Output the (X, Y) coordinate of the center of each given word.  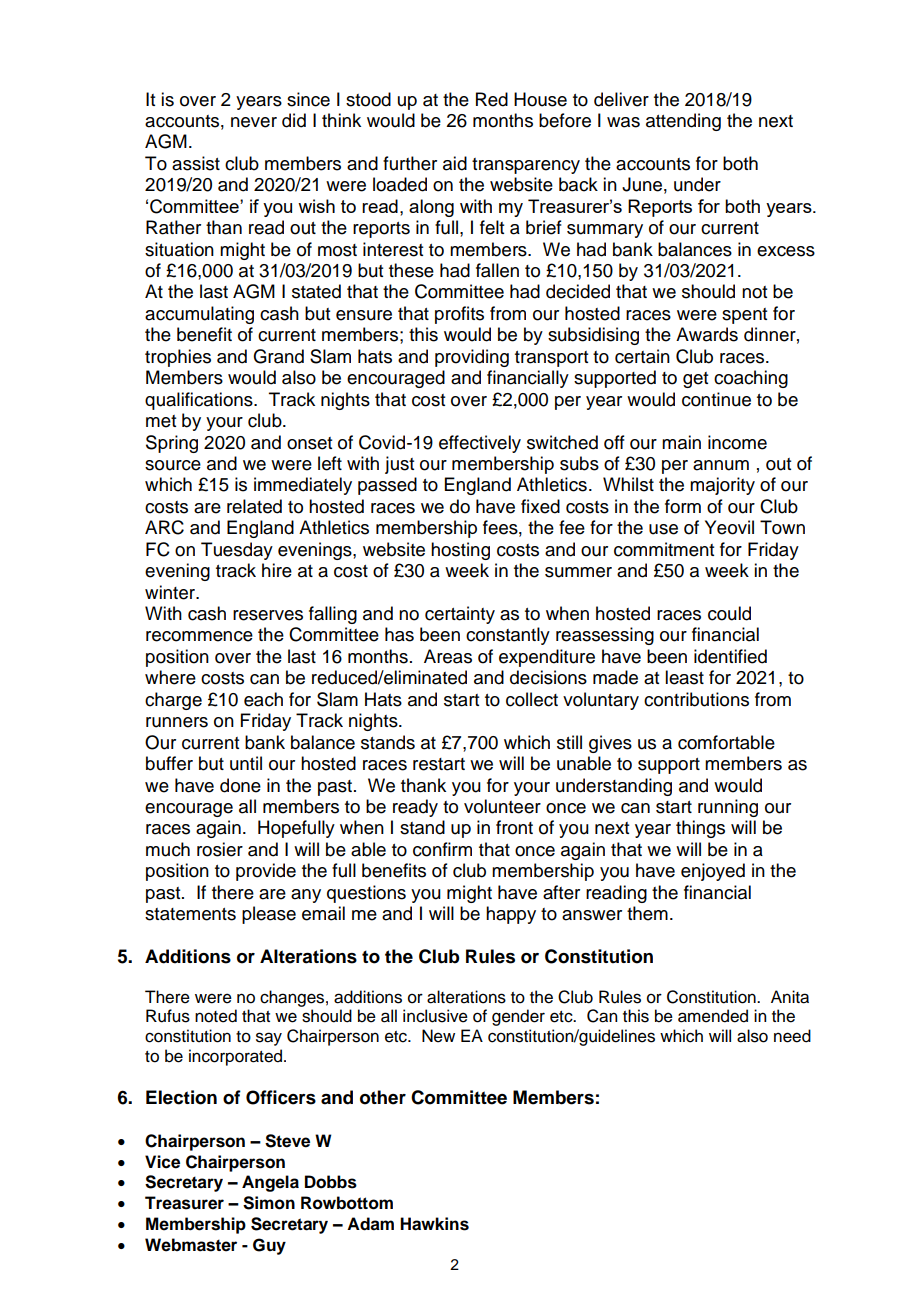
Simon (269, 1203)
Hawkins (434, 1224)
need (792, 1036)
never (254, 122)
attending (683, 122)
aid (455, 163)
